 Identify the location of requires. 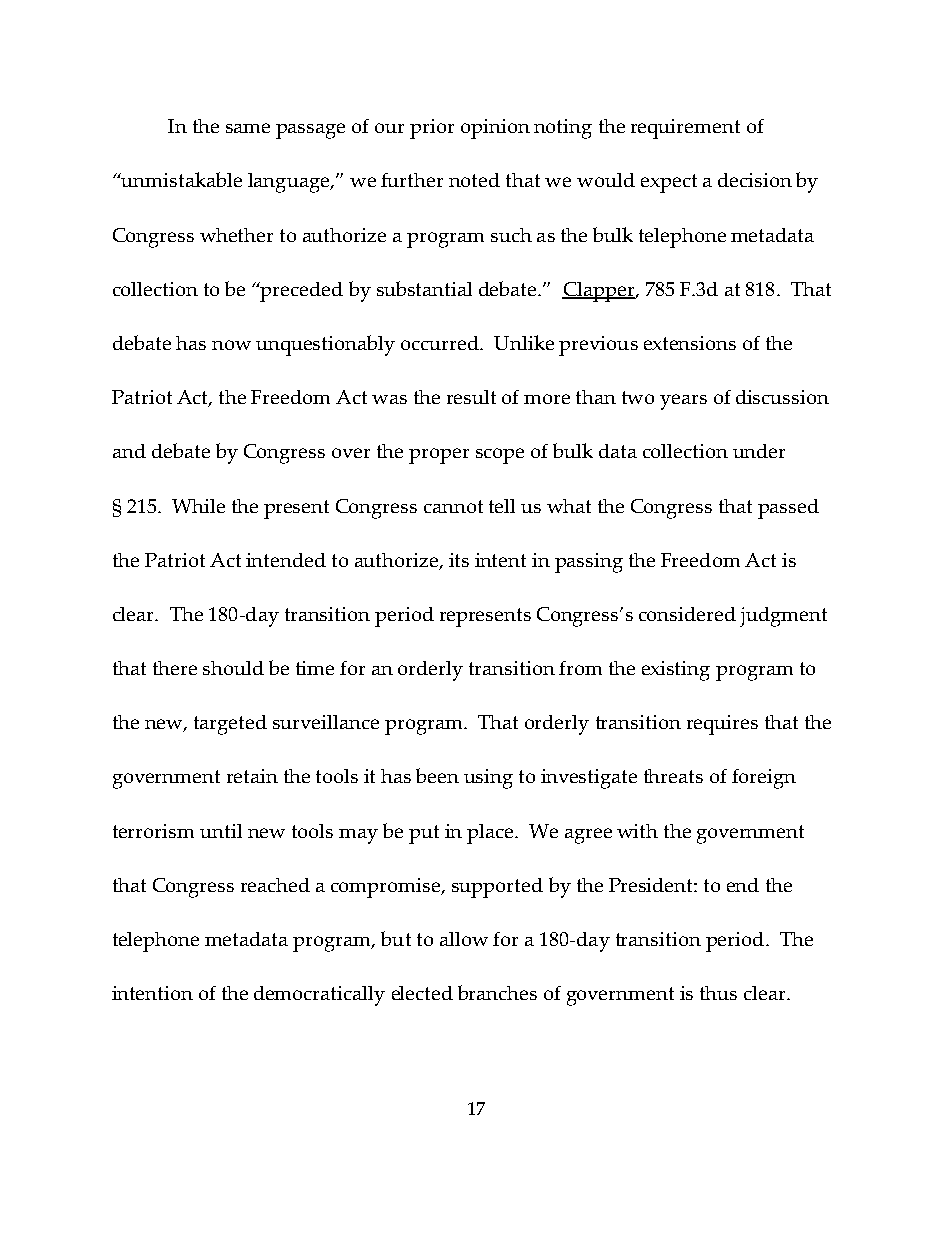
(722, 725).
